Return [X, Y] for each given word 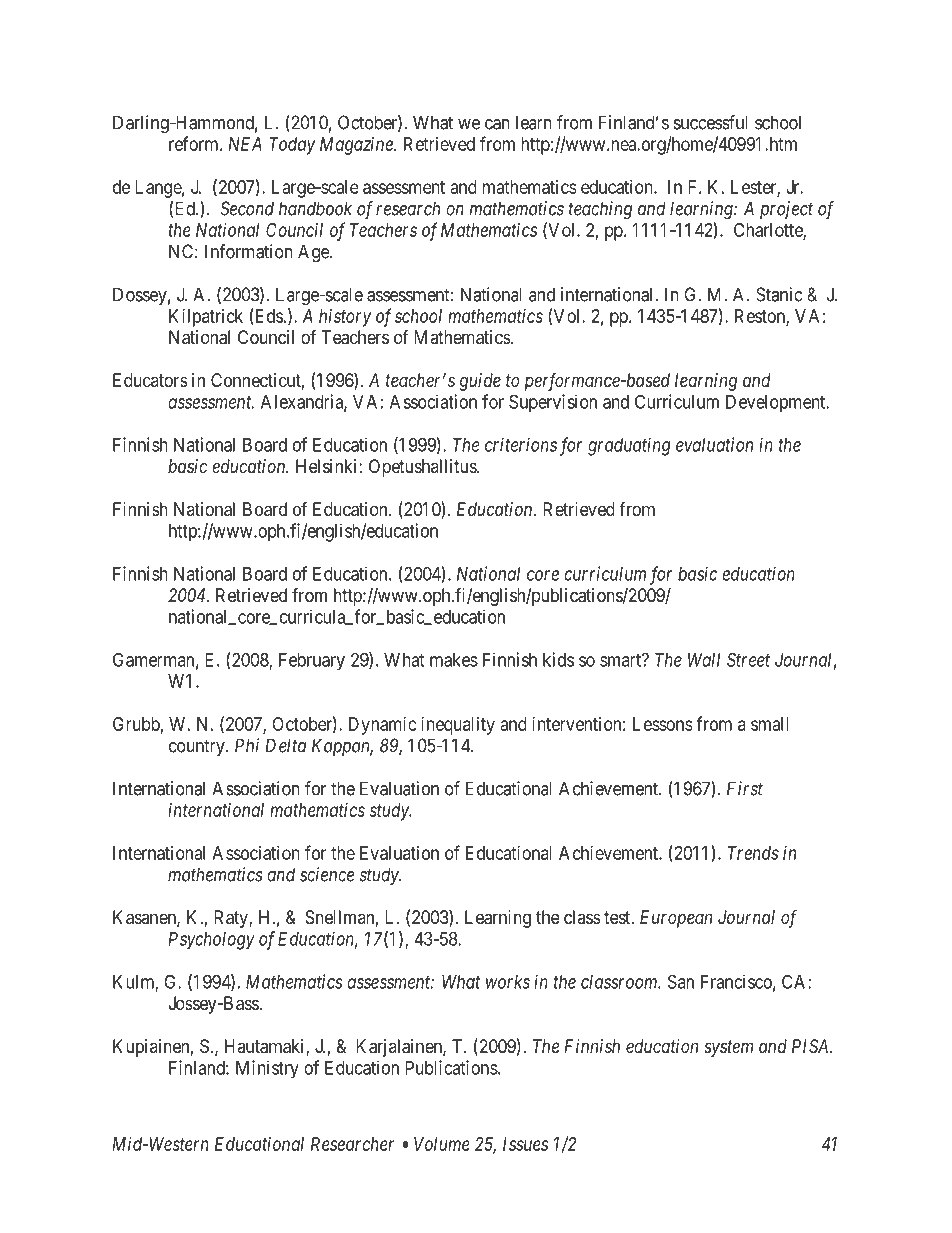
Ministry [267, 1069]
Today [292, 146]
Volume [442, 1144]
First [745, 788]
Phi [247, 745]
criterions [521, 444]
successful [711, 122]
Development [777, 404]
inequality [458, 726]
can [497, 124]
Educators [150, 380]
